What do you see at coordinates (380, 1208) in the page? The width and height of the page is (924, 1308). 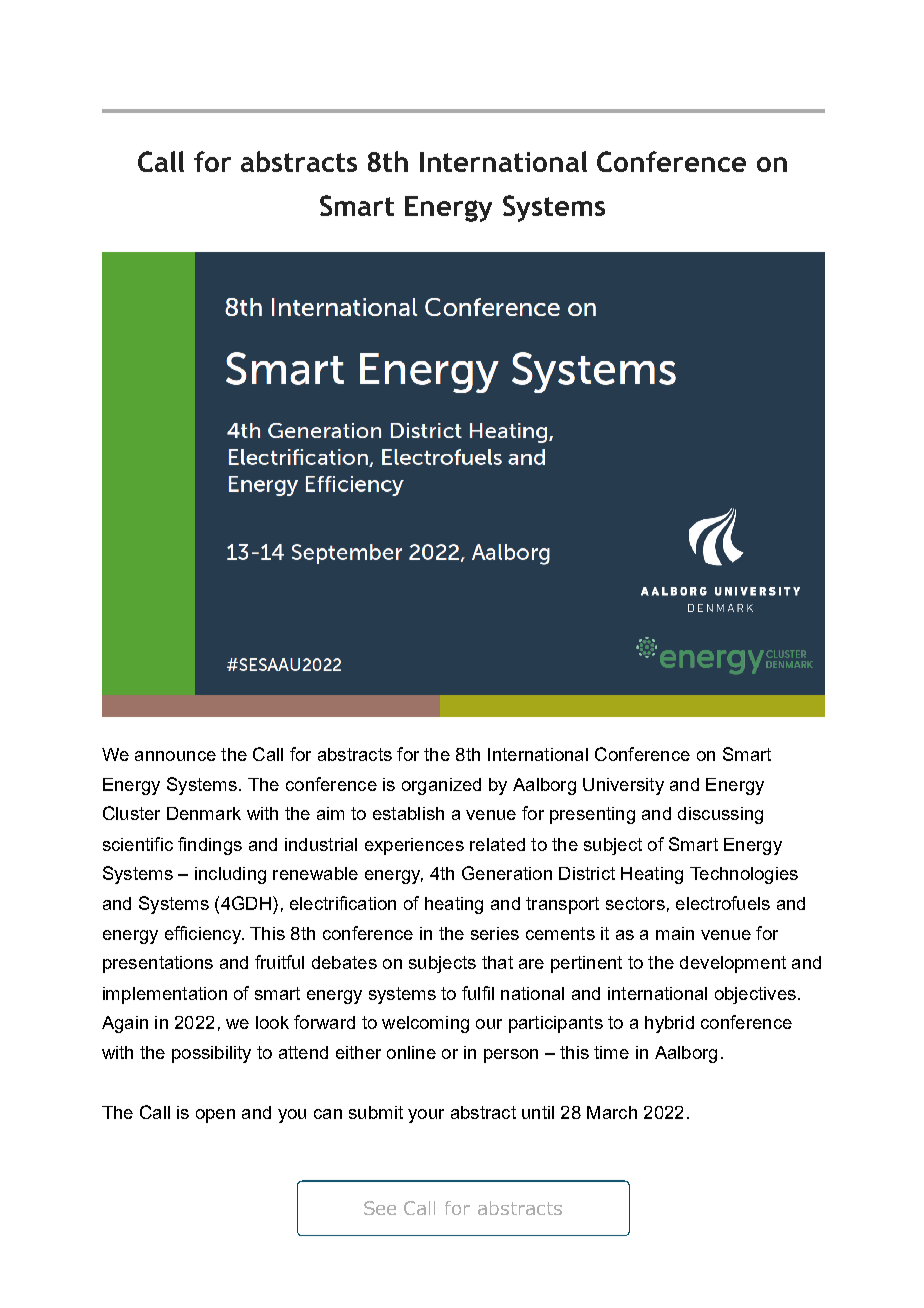 I see `See` at bounding box center [380, 1208].
